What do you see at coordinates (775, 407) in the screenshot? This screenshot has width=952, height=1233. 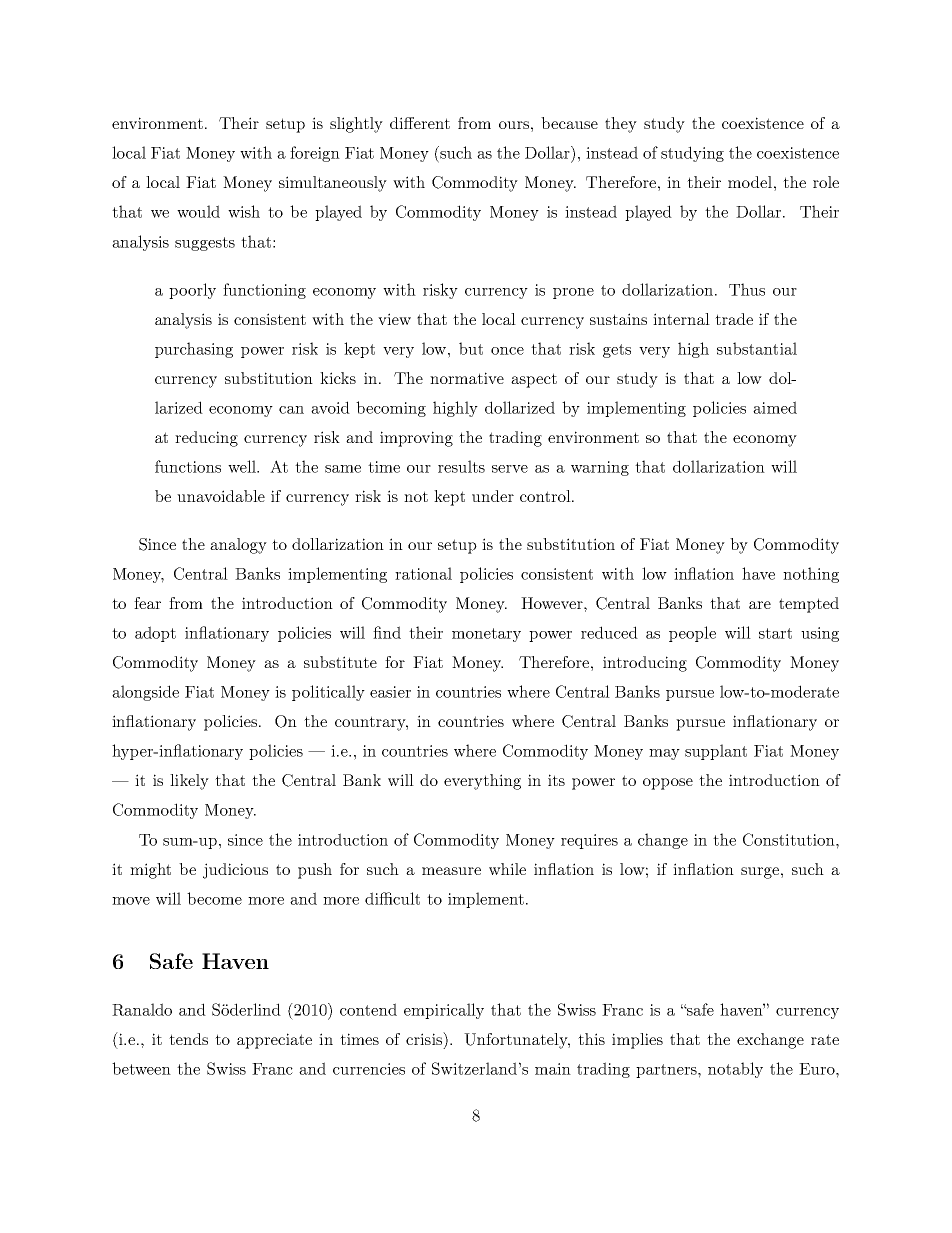 I see `aimed` at bounding box center [775, 407].
